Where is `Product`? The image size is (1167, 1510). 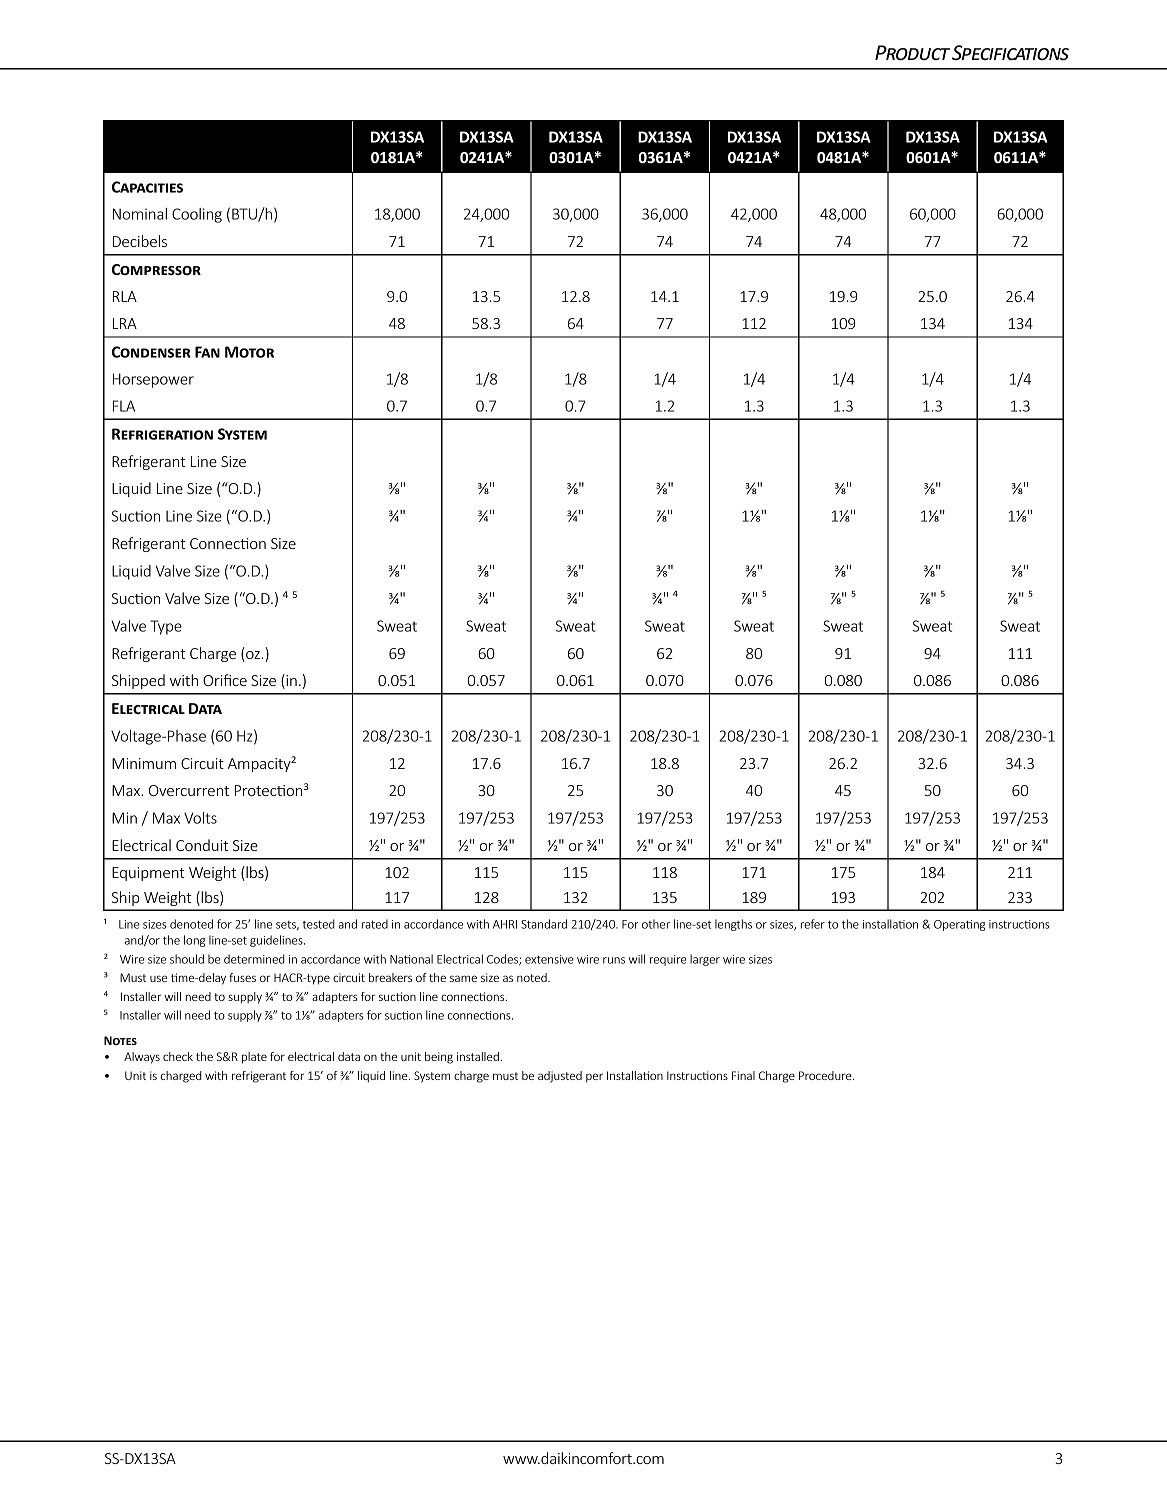 Product is located at coordinates (912, 52).
